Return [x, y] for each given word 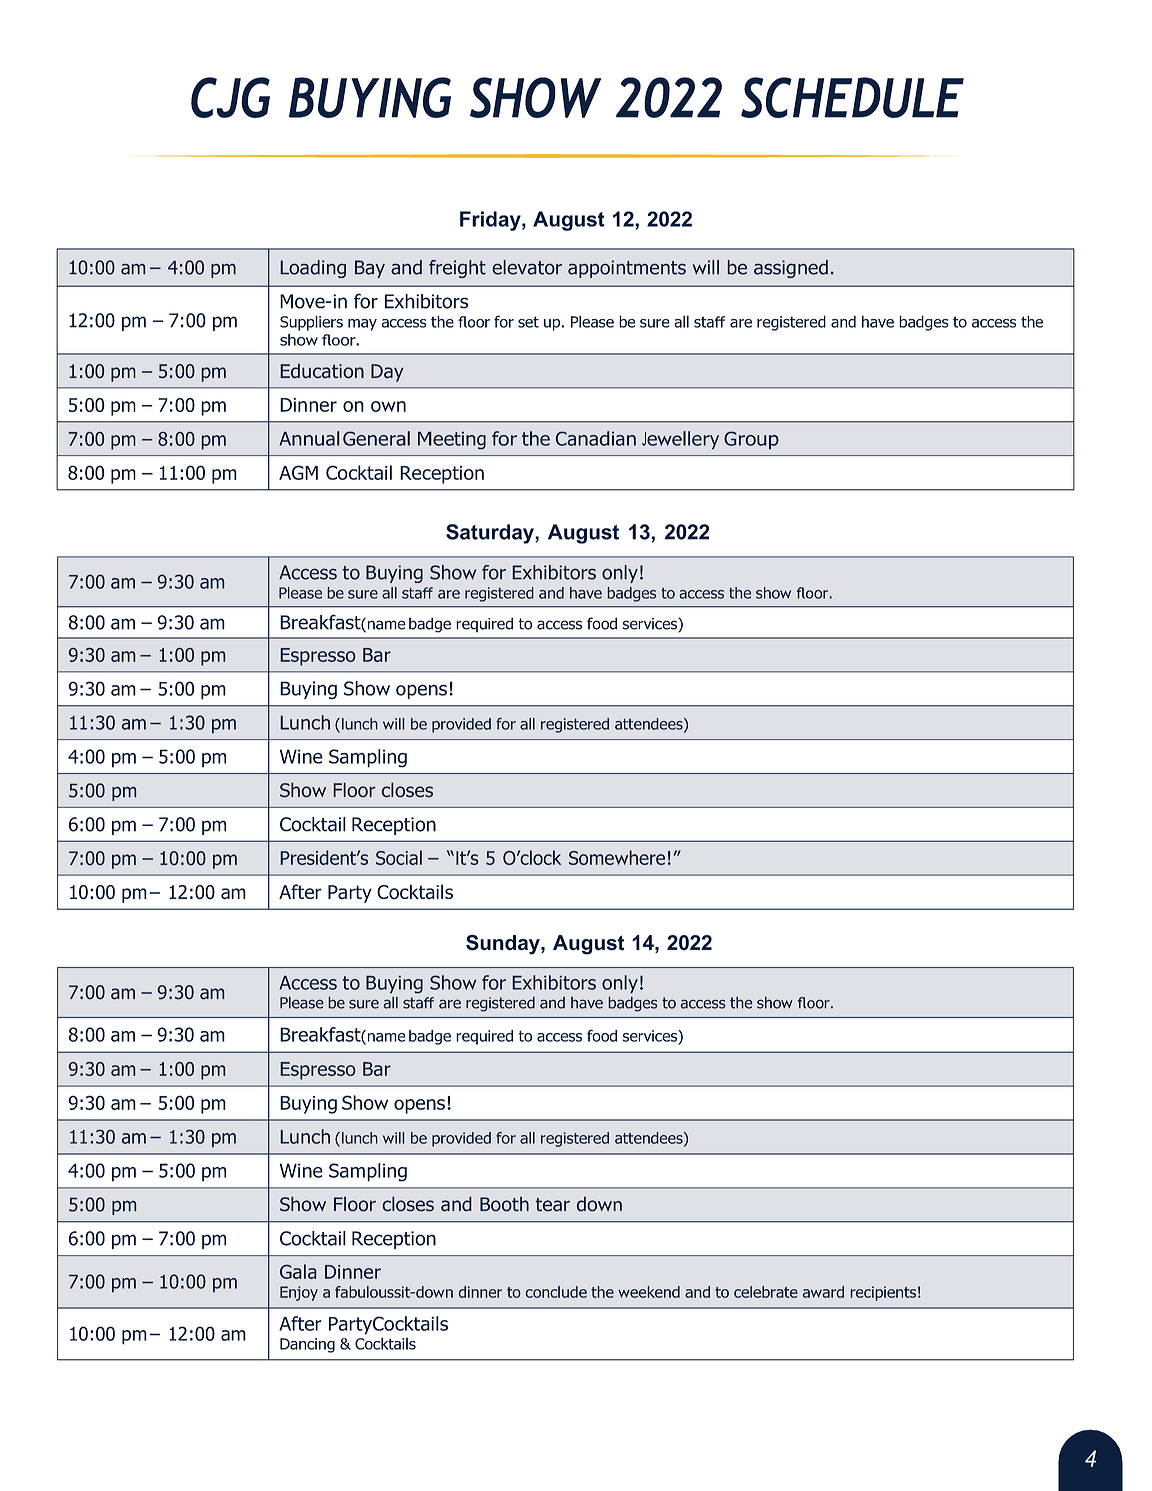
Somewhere [617, 857]
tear [552, 1205]
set [528, 322]
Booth [504, 1204]
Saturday [491, 534]
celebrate [766, 1292]
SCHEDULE [852, 97]
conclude [556, 1292]
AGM [298, 472]
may [362, 325]
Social [399, 857]
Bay [370, 269]
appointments [627, 269]
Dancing [307, 1345]
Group [751, 440]
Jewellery [680, 440]
